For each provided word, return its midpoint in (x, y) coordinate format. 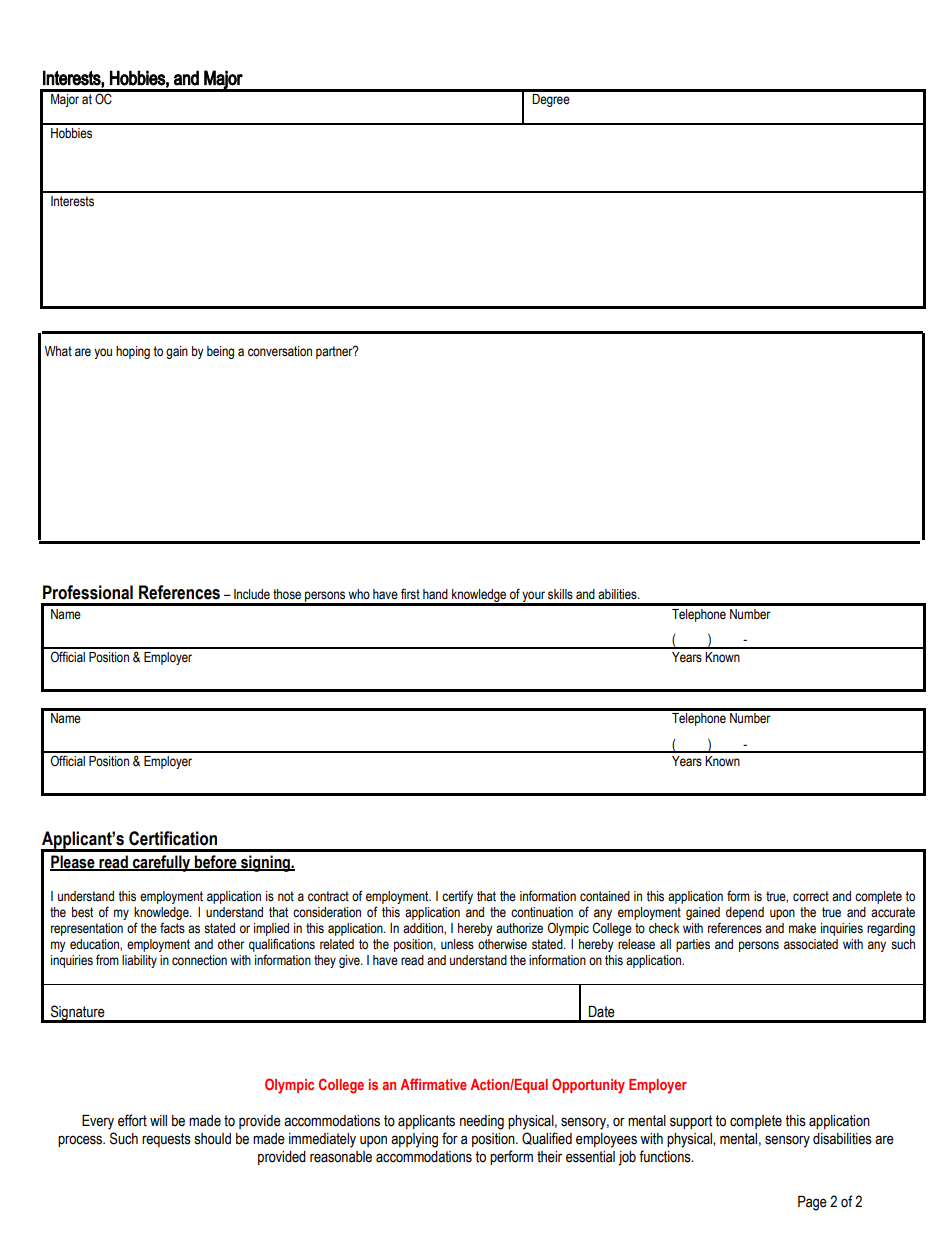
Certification (173, 838)
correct (811, 896)
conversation (280, 351)
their (549, 1157)
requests (166, 1140)
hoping (133, 352)
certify (457, 897)
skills (560, 594)
